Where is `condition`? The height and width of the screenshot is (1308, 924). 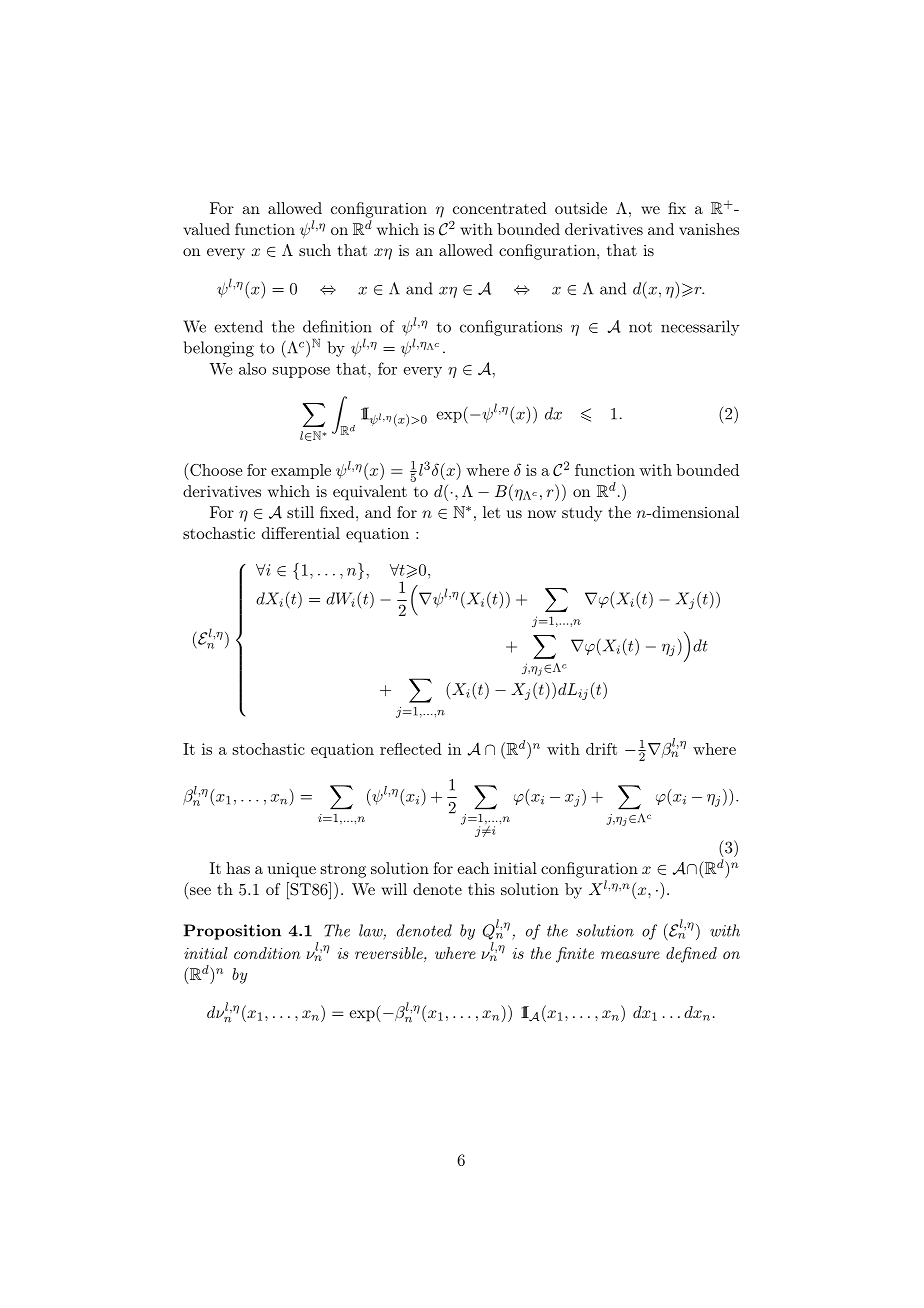 condition is located at coordinates (267, 953).
